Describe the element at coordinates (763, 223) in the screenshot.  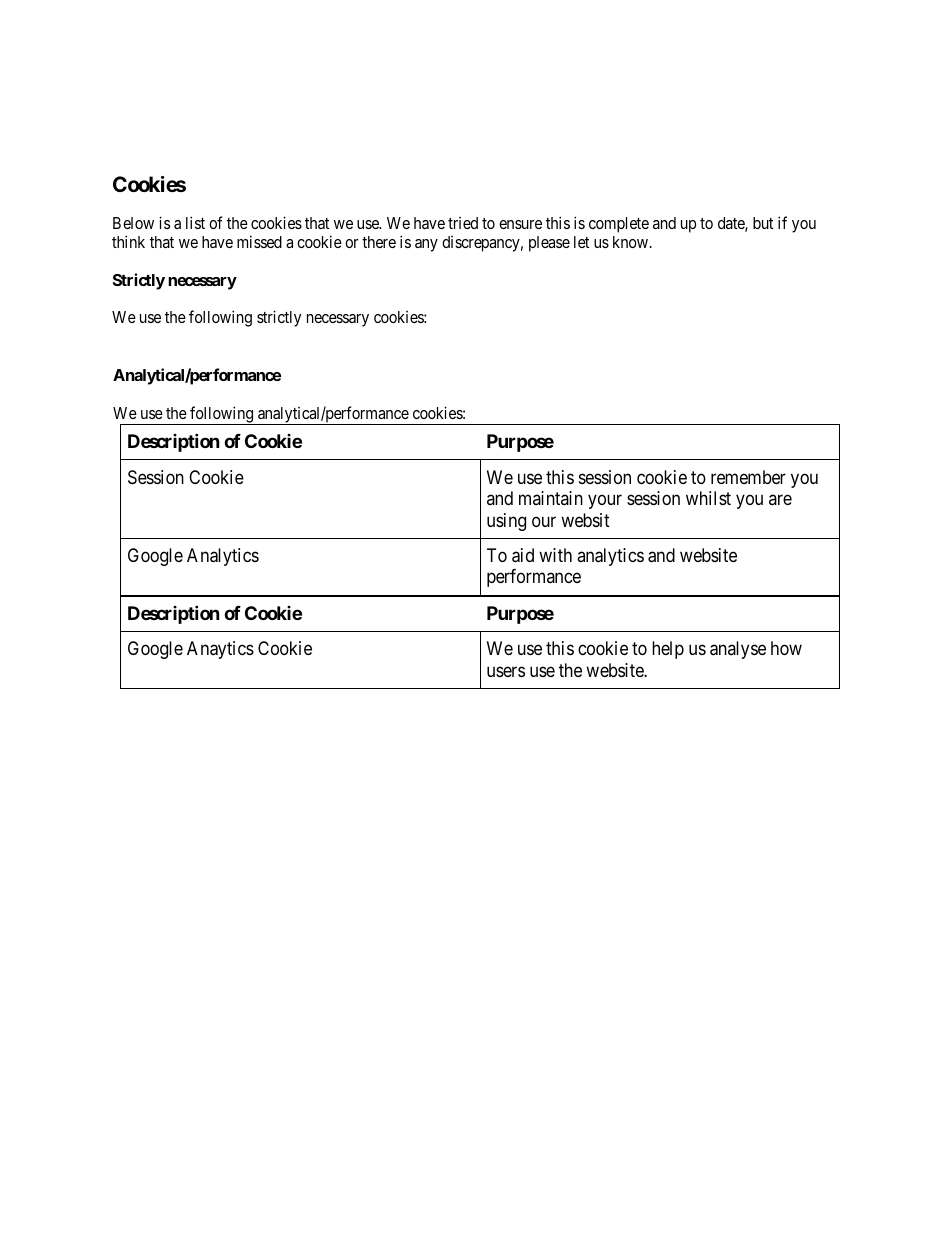
I see `but` at that location.
